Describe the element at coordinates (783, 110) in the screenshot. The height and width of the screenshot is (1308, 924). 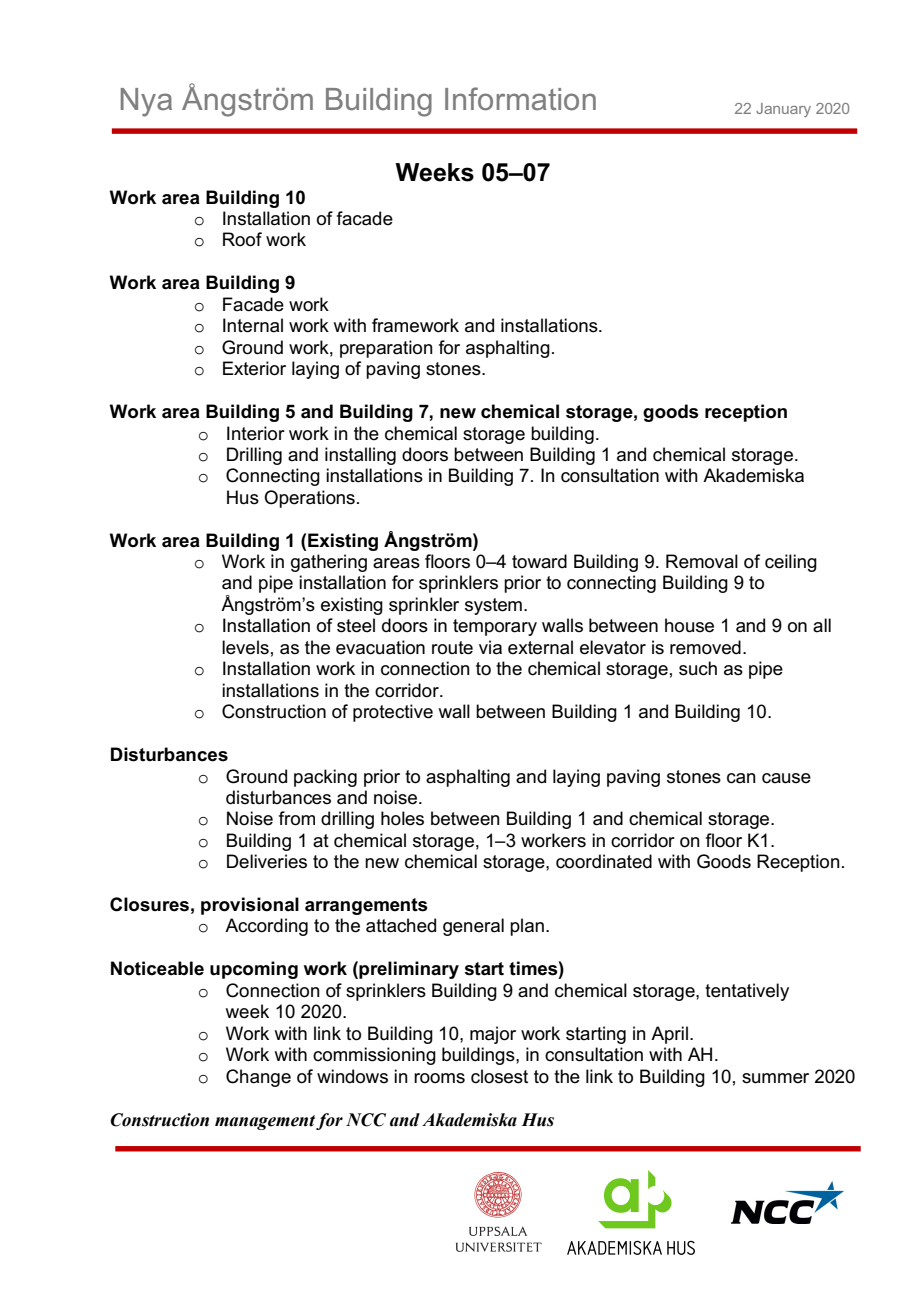
I see `January` at that location.
